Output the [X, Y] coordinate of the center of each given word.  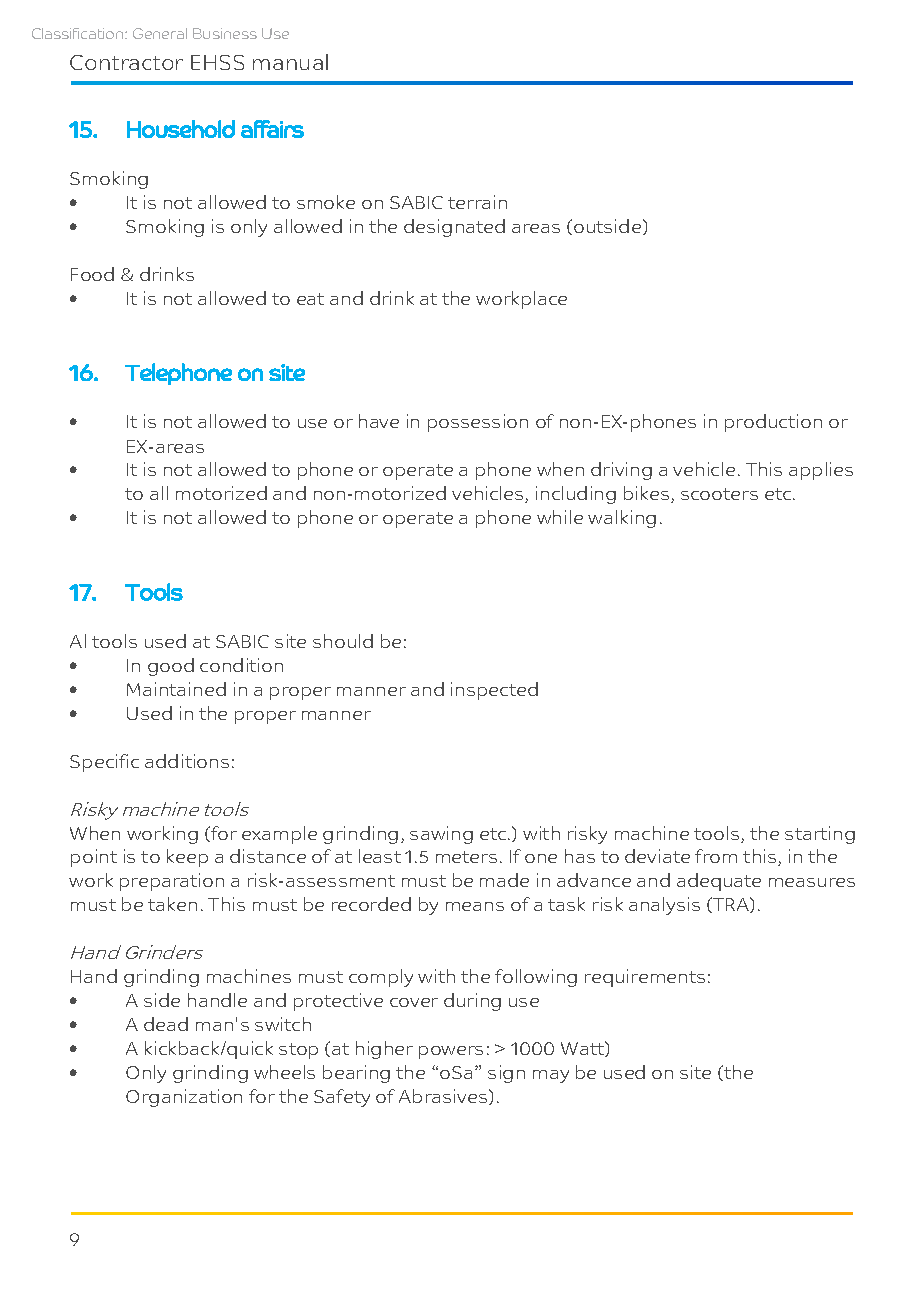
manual [290, 62]
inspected [494, 691]
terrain [477, 202]
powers [451, 1052]
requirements [645, 978]
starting [820, 835]
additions [187, 761]
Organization [184, 1098]
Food [92, 274]
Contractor [126, 62]
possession [478, 423]
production [773, 423]
